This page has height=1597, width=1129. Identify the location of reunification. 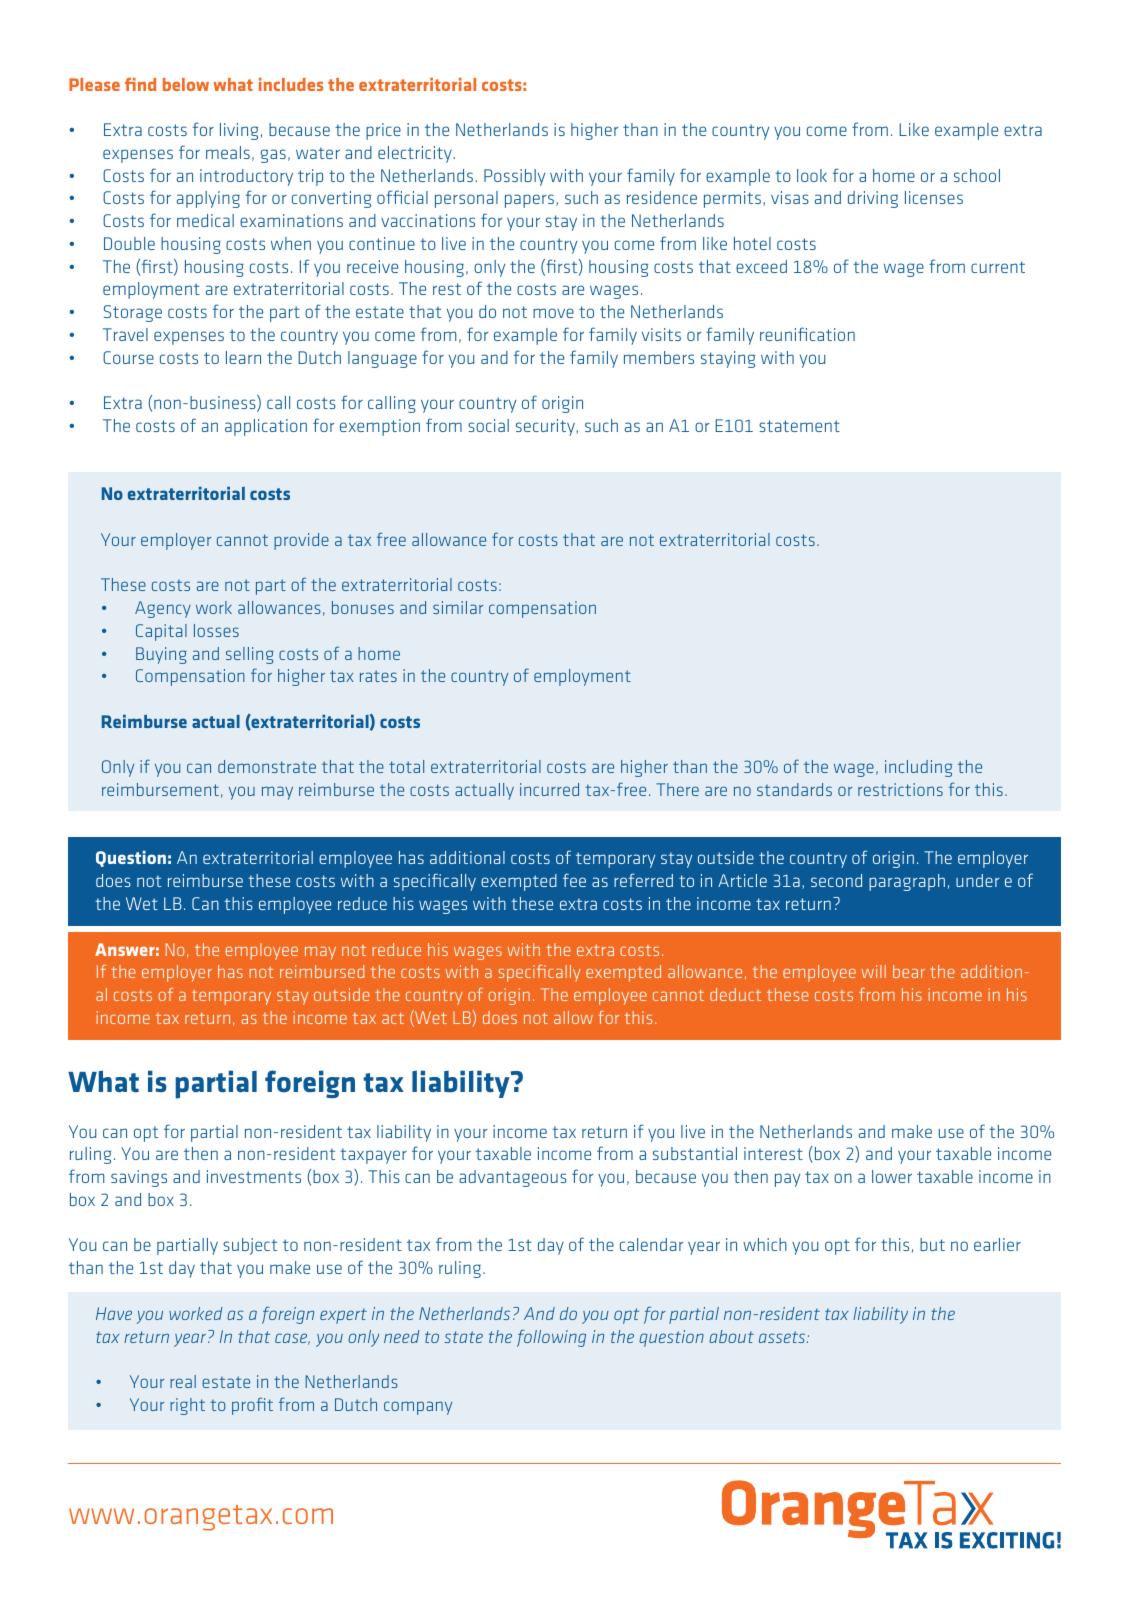
(807, 334).
